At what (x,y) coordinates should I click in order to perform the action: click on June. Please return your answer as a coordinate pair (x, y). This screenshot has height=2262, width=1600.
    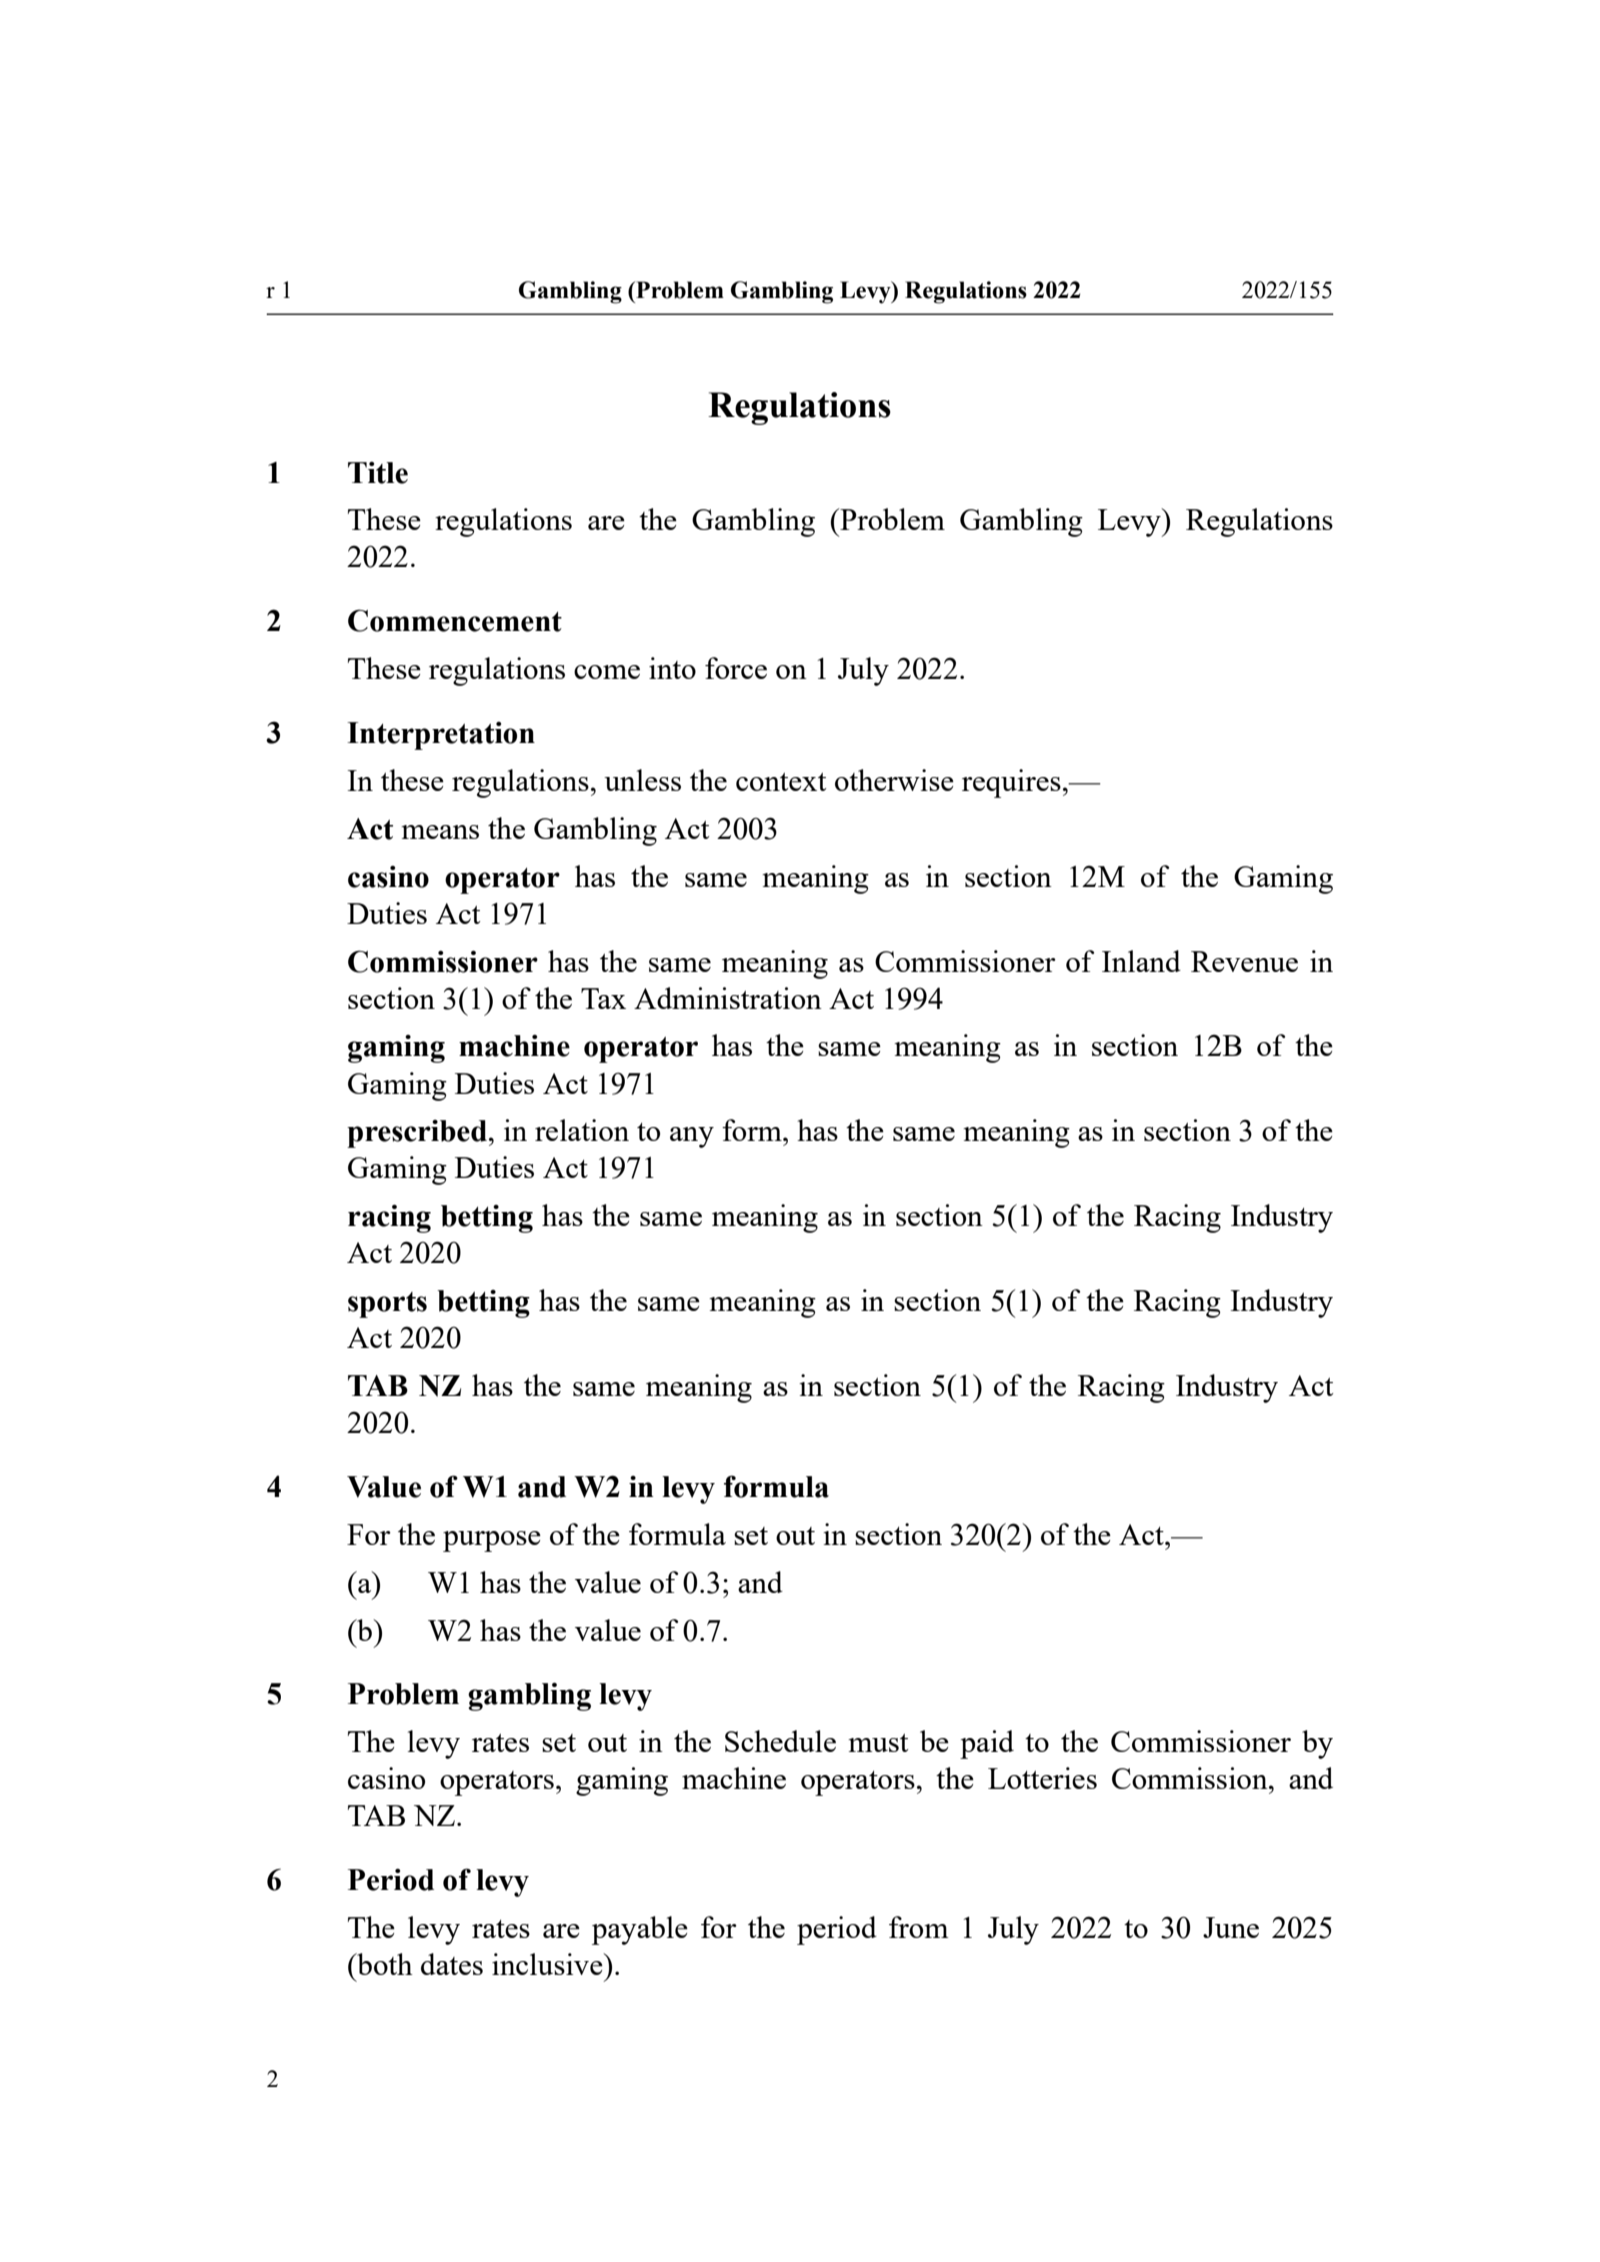
    Looking at the image, I should click on (1231, 1927).
